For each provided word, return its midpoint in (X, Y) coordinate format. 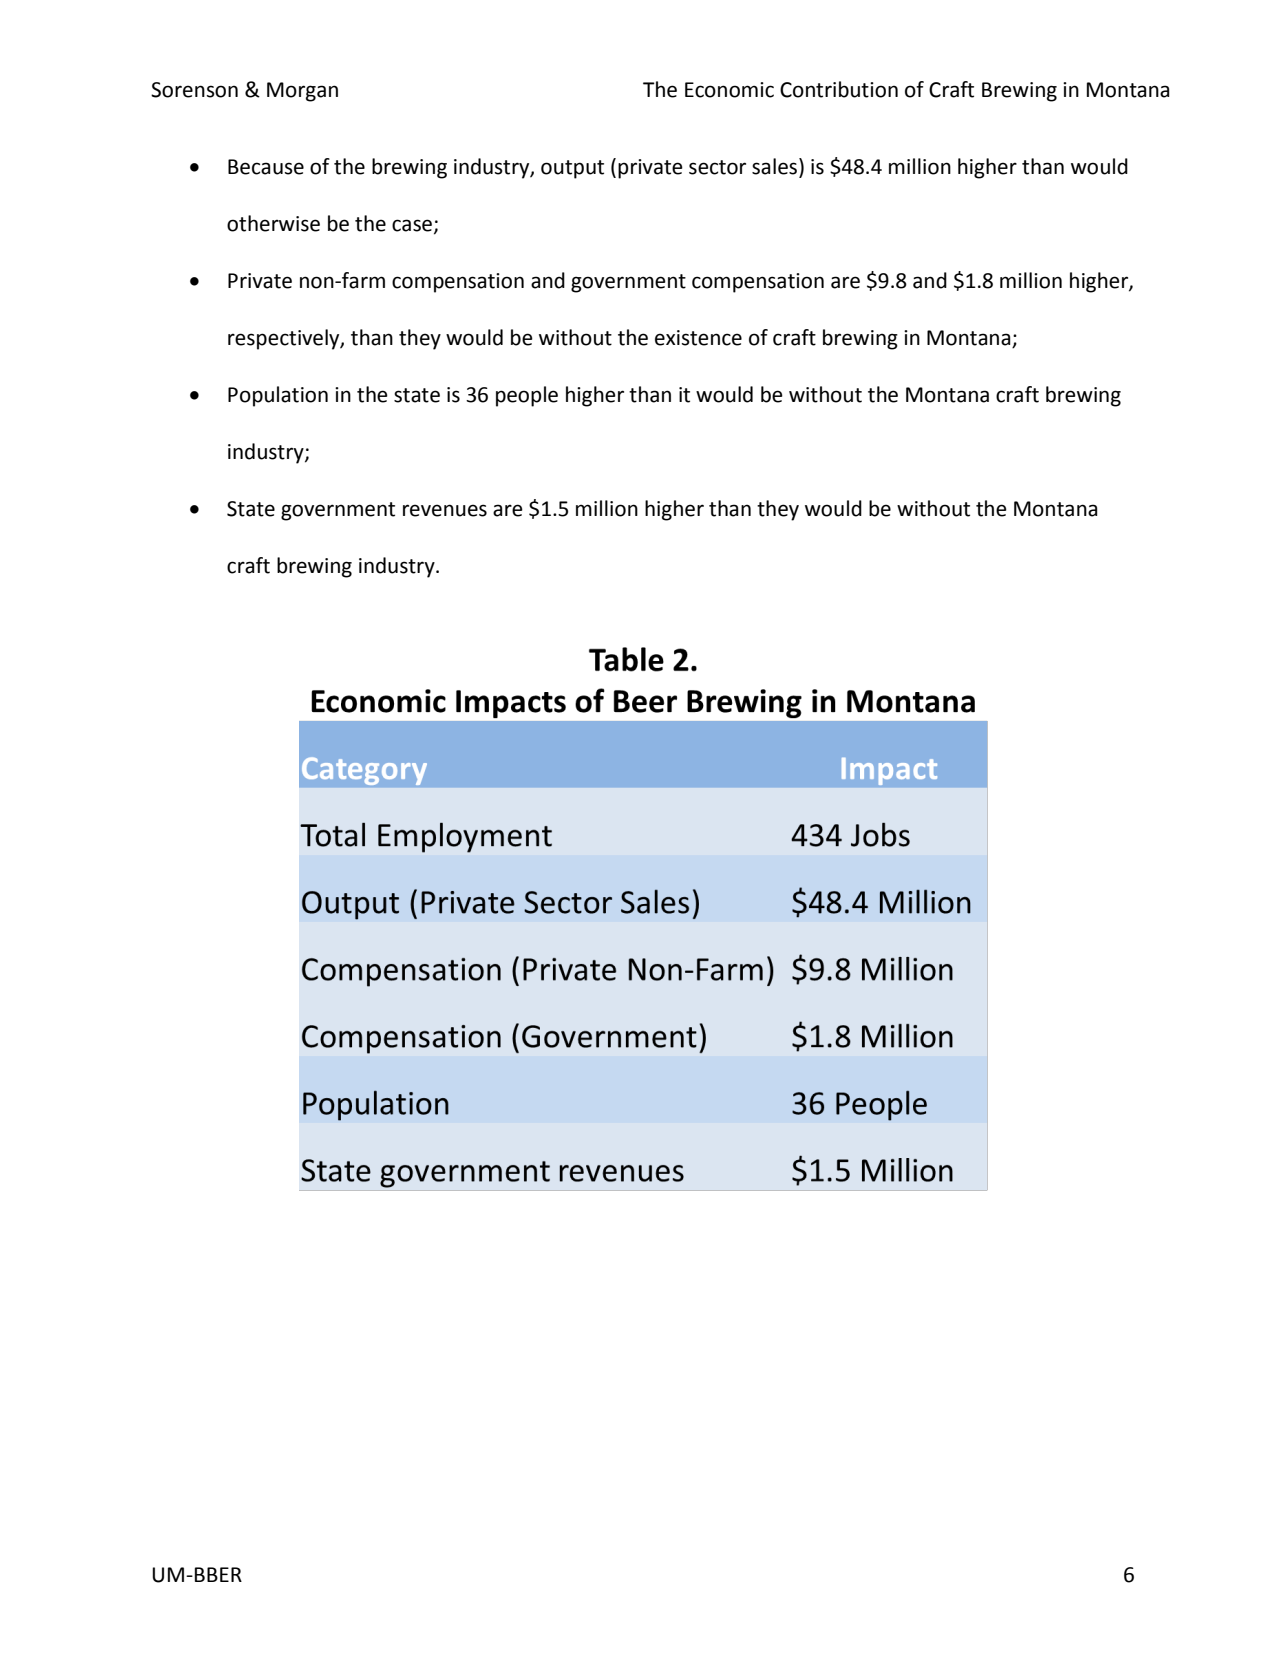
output (572, 169)
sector (717, 167)
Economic (729, 90)
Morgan (302, 92)
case (412, 225)
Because (266, 167)
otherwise (273, 223)
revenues (445, 510)
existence (698, 338)
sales (776, 167)
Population (278, 396)
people (527, 396)
